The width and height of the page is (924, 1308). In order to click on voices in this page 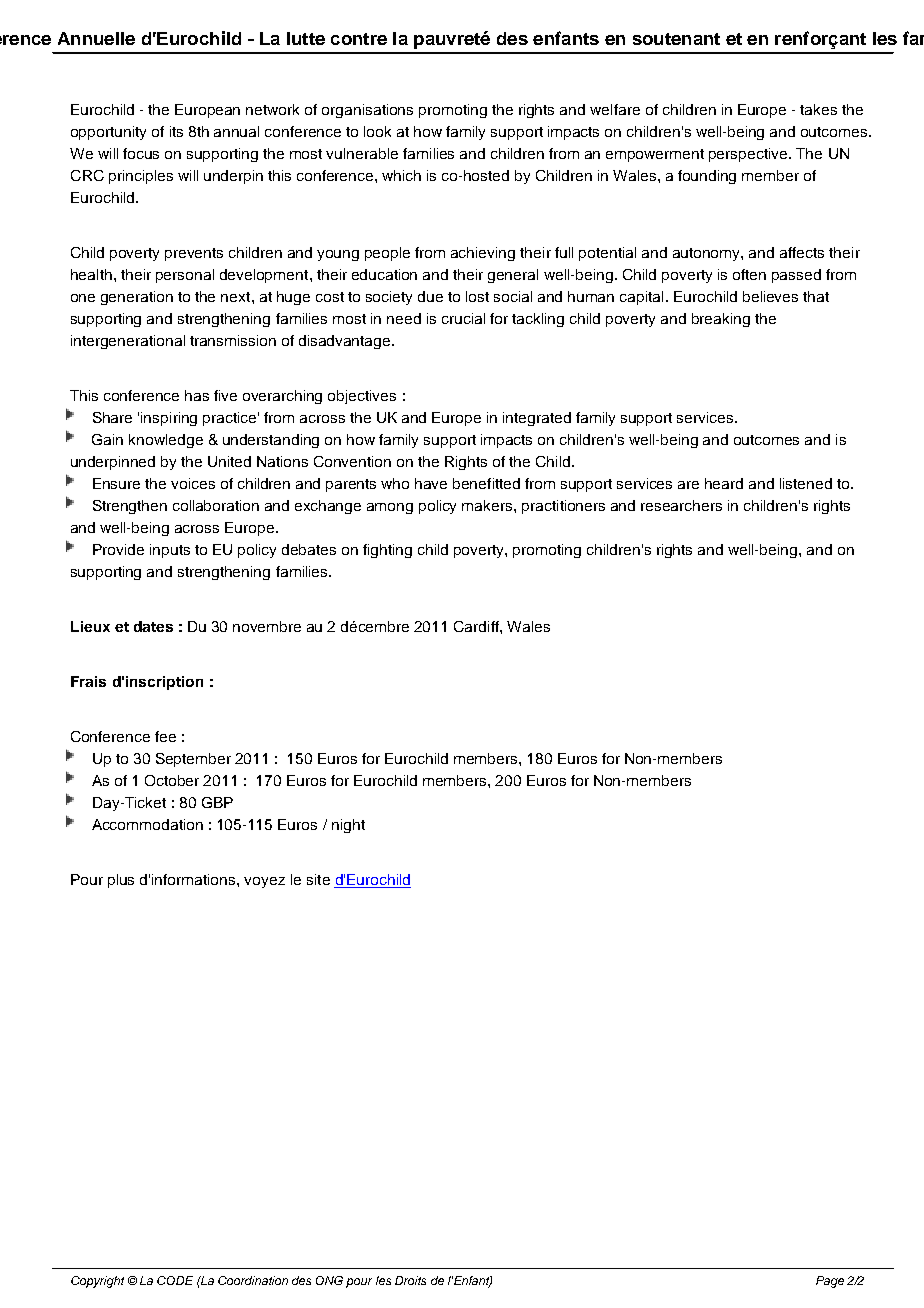, I will do `click(193, 483)`.
